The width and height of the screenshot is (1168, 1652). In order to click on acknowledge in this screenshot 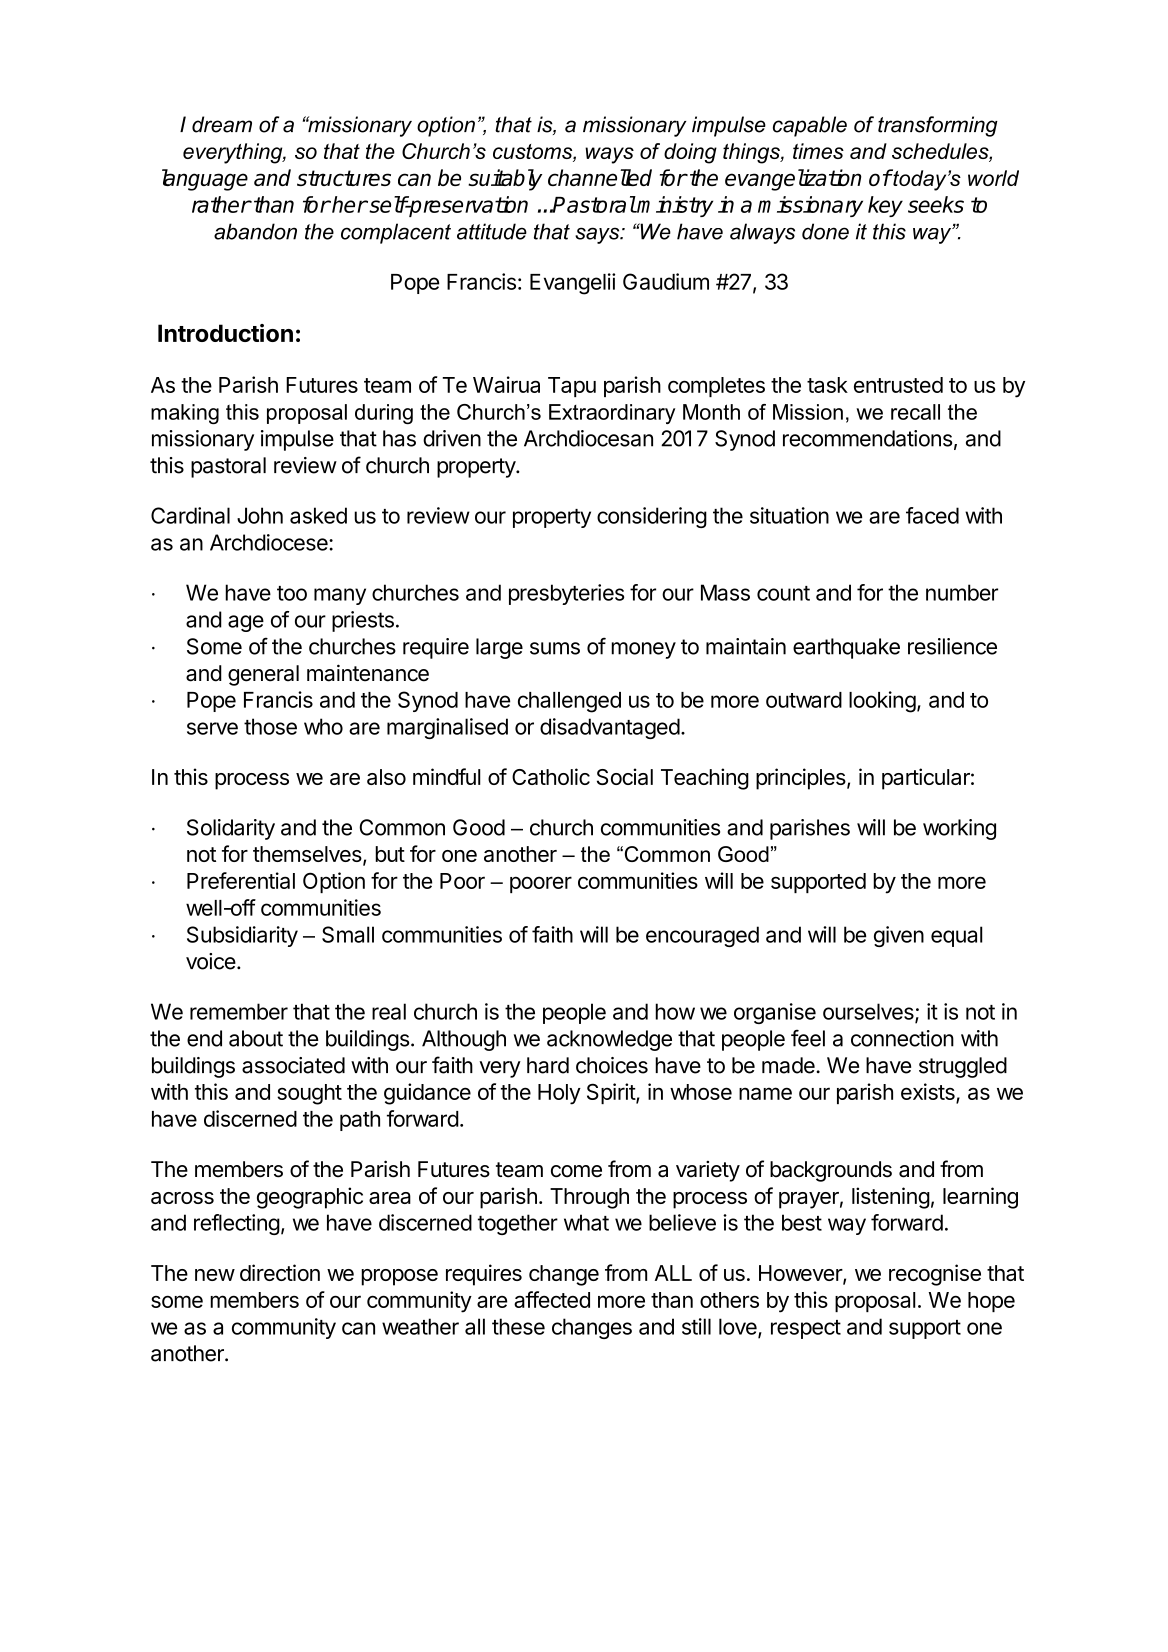, I will do `click(609, 1040)`.
